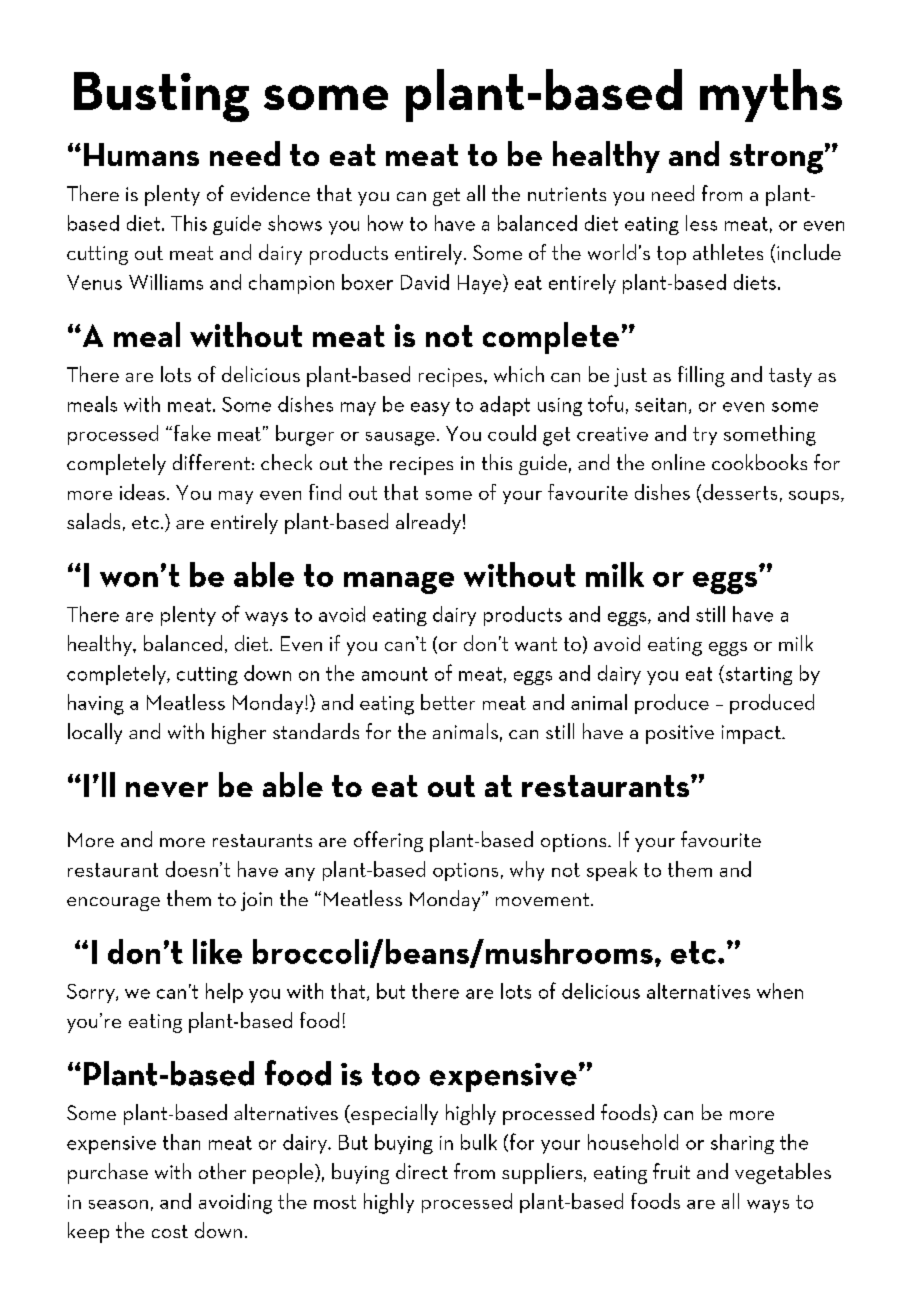 The width and height of the page is (924, 1308). I want to click on ideas, so click(142, 492).
